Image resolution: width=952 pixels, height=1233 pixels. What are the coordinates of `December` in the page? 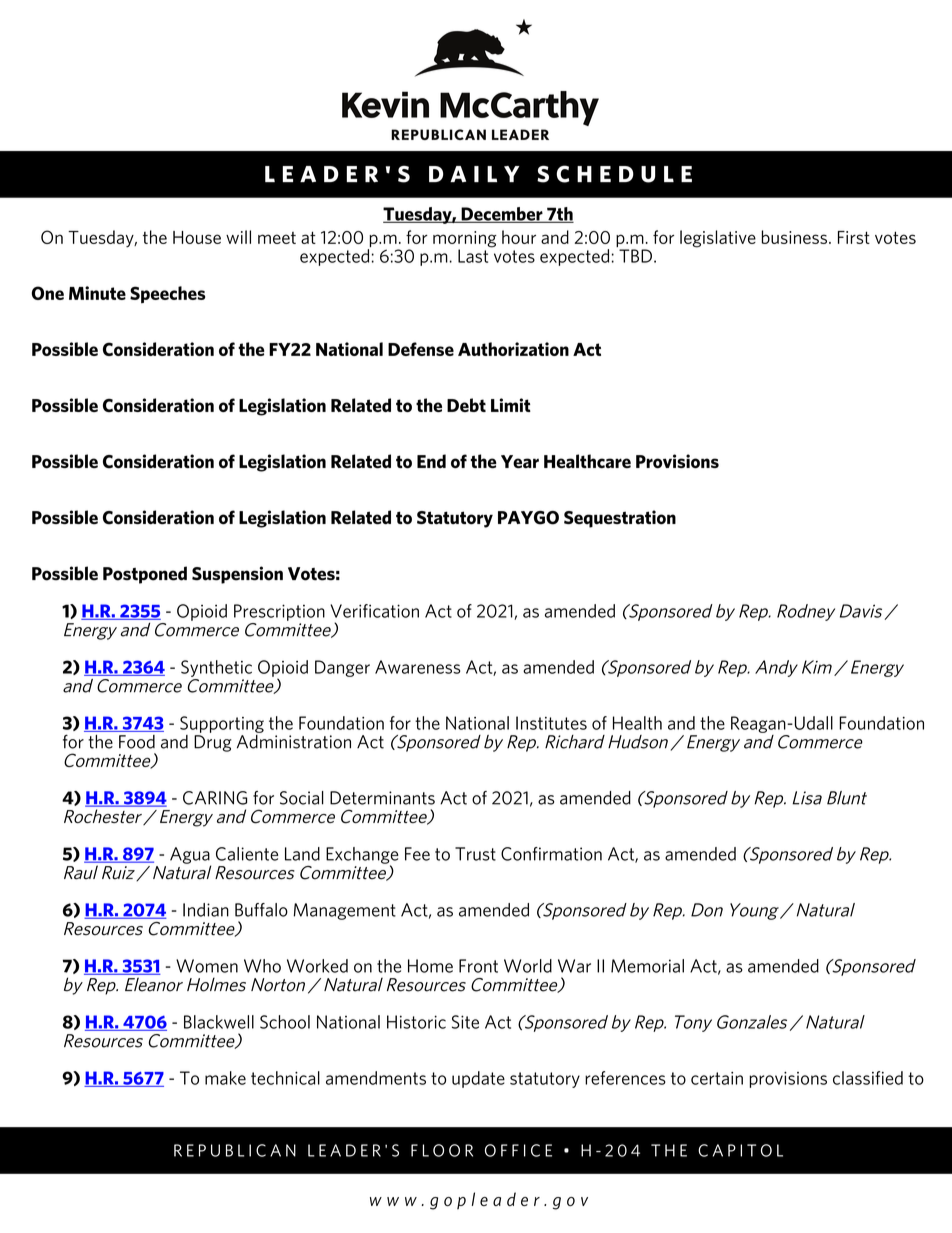 It's located at (502, 215).
